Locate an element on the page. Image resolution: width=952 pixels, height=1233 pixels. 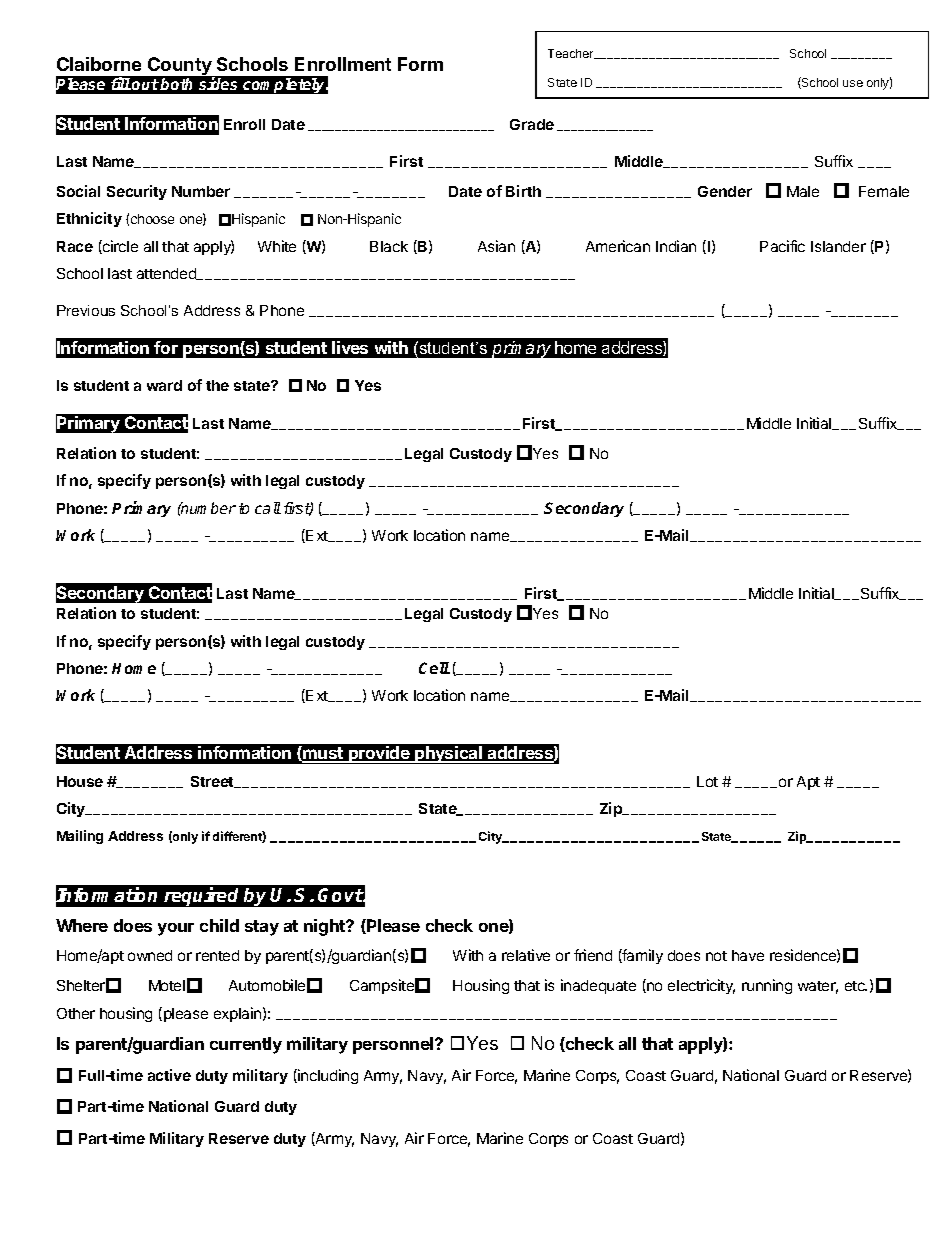
Lot is located at coordinates (707, 781).
